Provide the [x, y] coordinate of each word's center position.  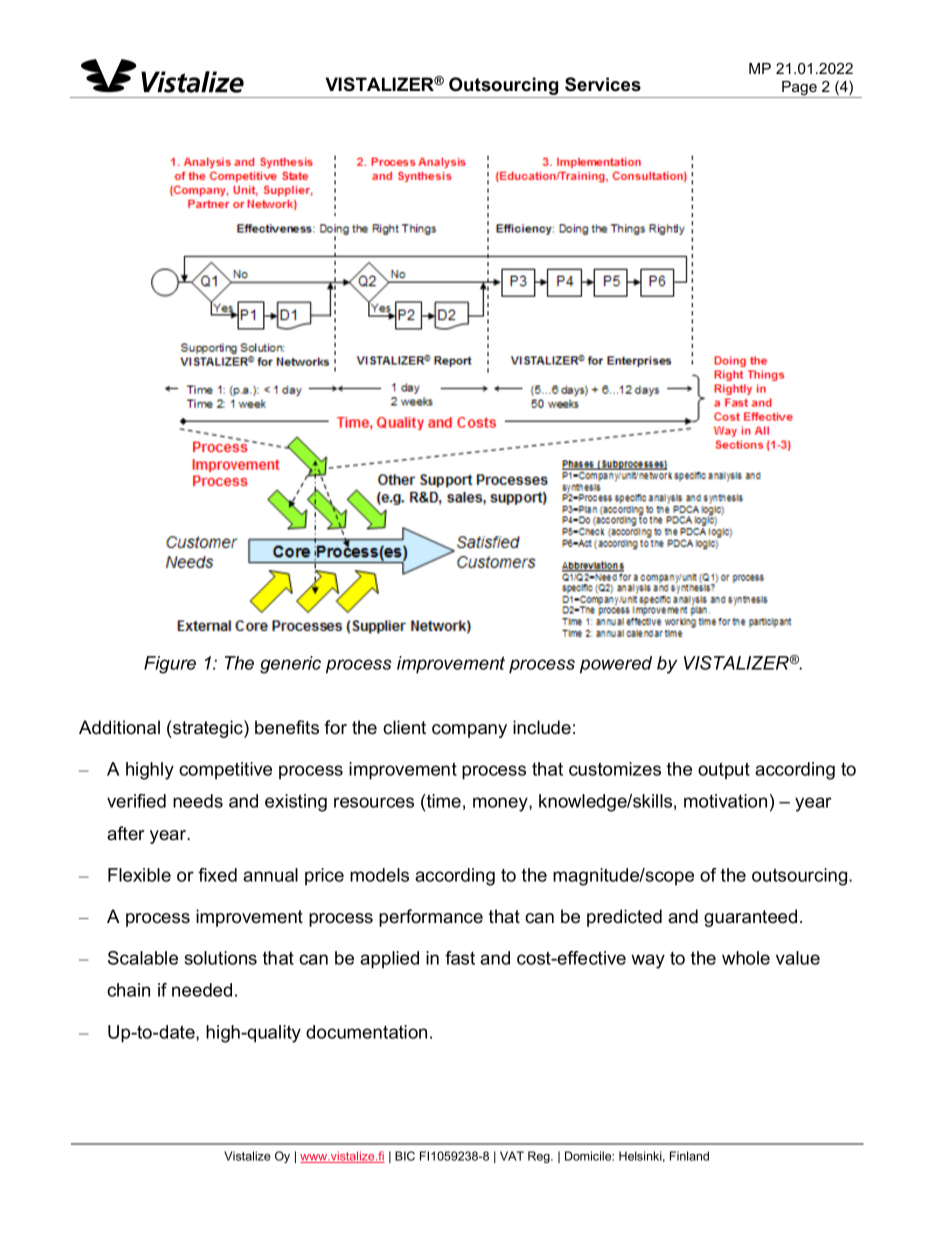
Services [603, 84]
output [724, 770]
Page [799, 89]
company [469, 731]
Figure [170, 665]
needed [202, 990]
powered [616, 665]
